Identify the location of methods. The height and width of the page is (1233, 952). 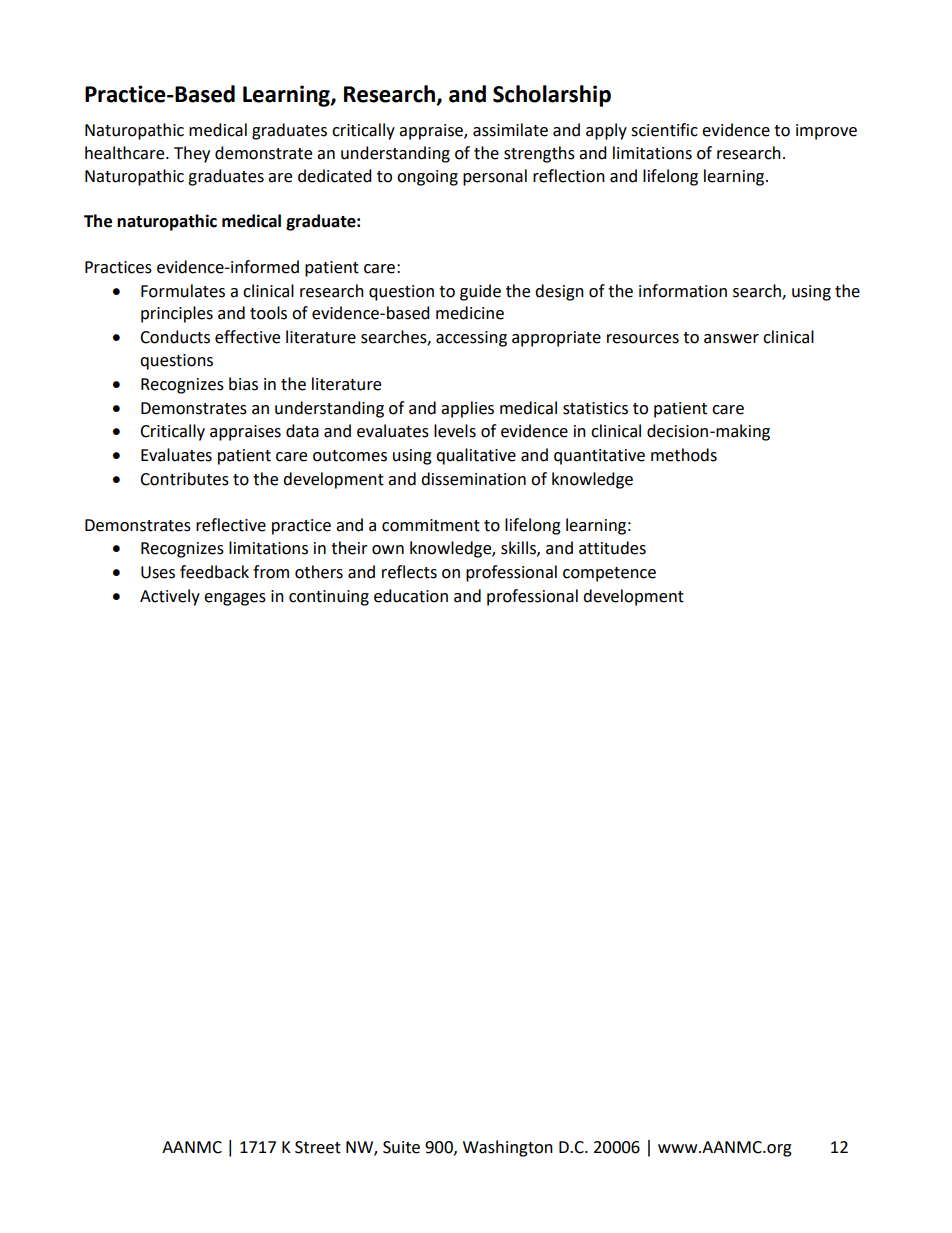
(684, 455).
